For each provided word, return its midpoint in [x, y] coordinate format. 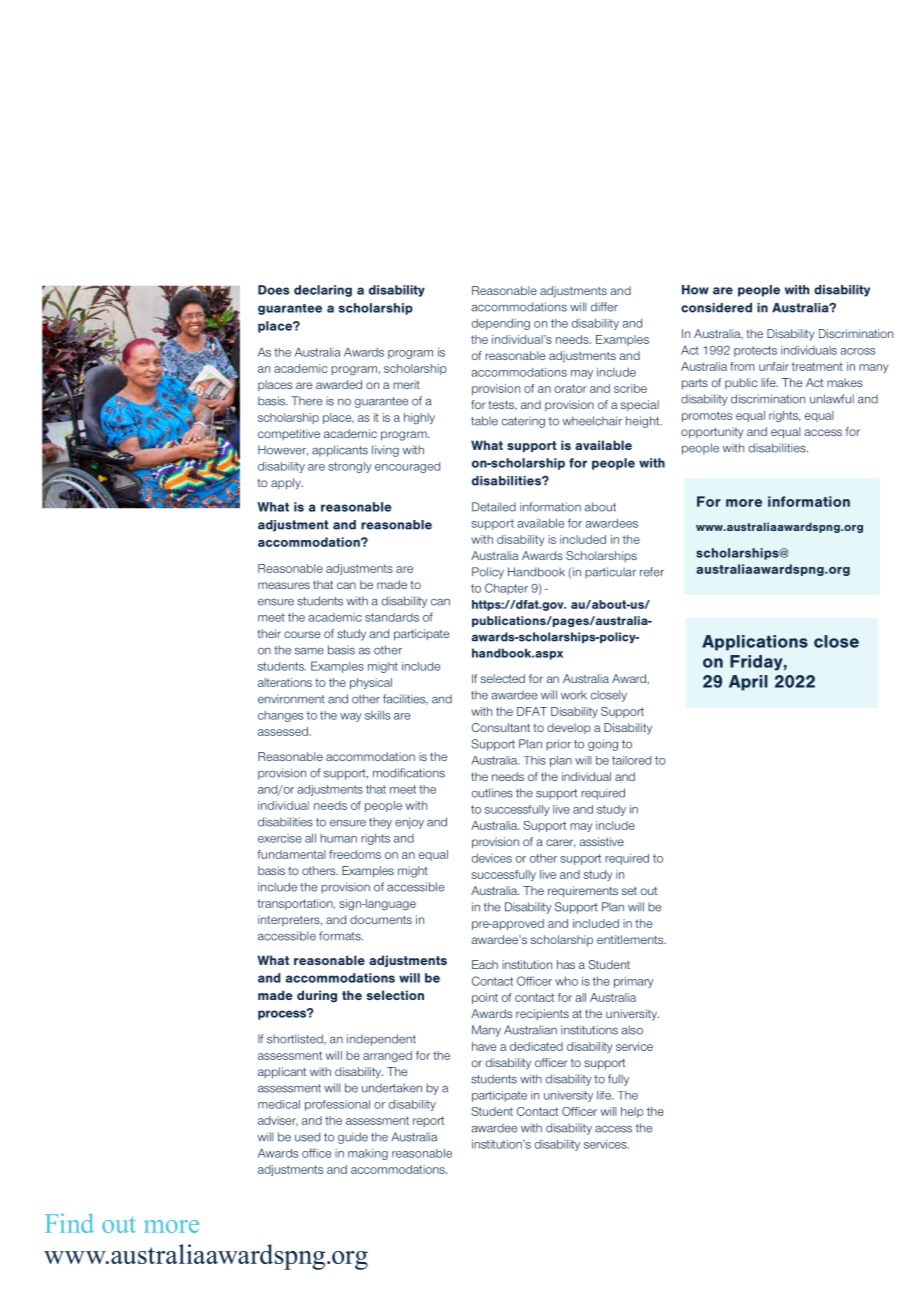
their [269, 633]
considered [716, 308]
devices [492, 858]
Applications [755, 643]
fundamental [291, 854]
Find [69, 1223]
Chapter [506, 589]
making [368, 1154]
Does [274, 290]
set [629, 891]
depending [501, 324]
